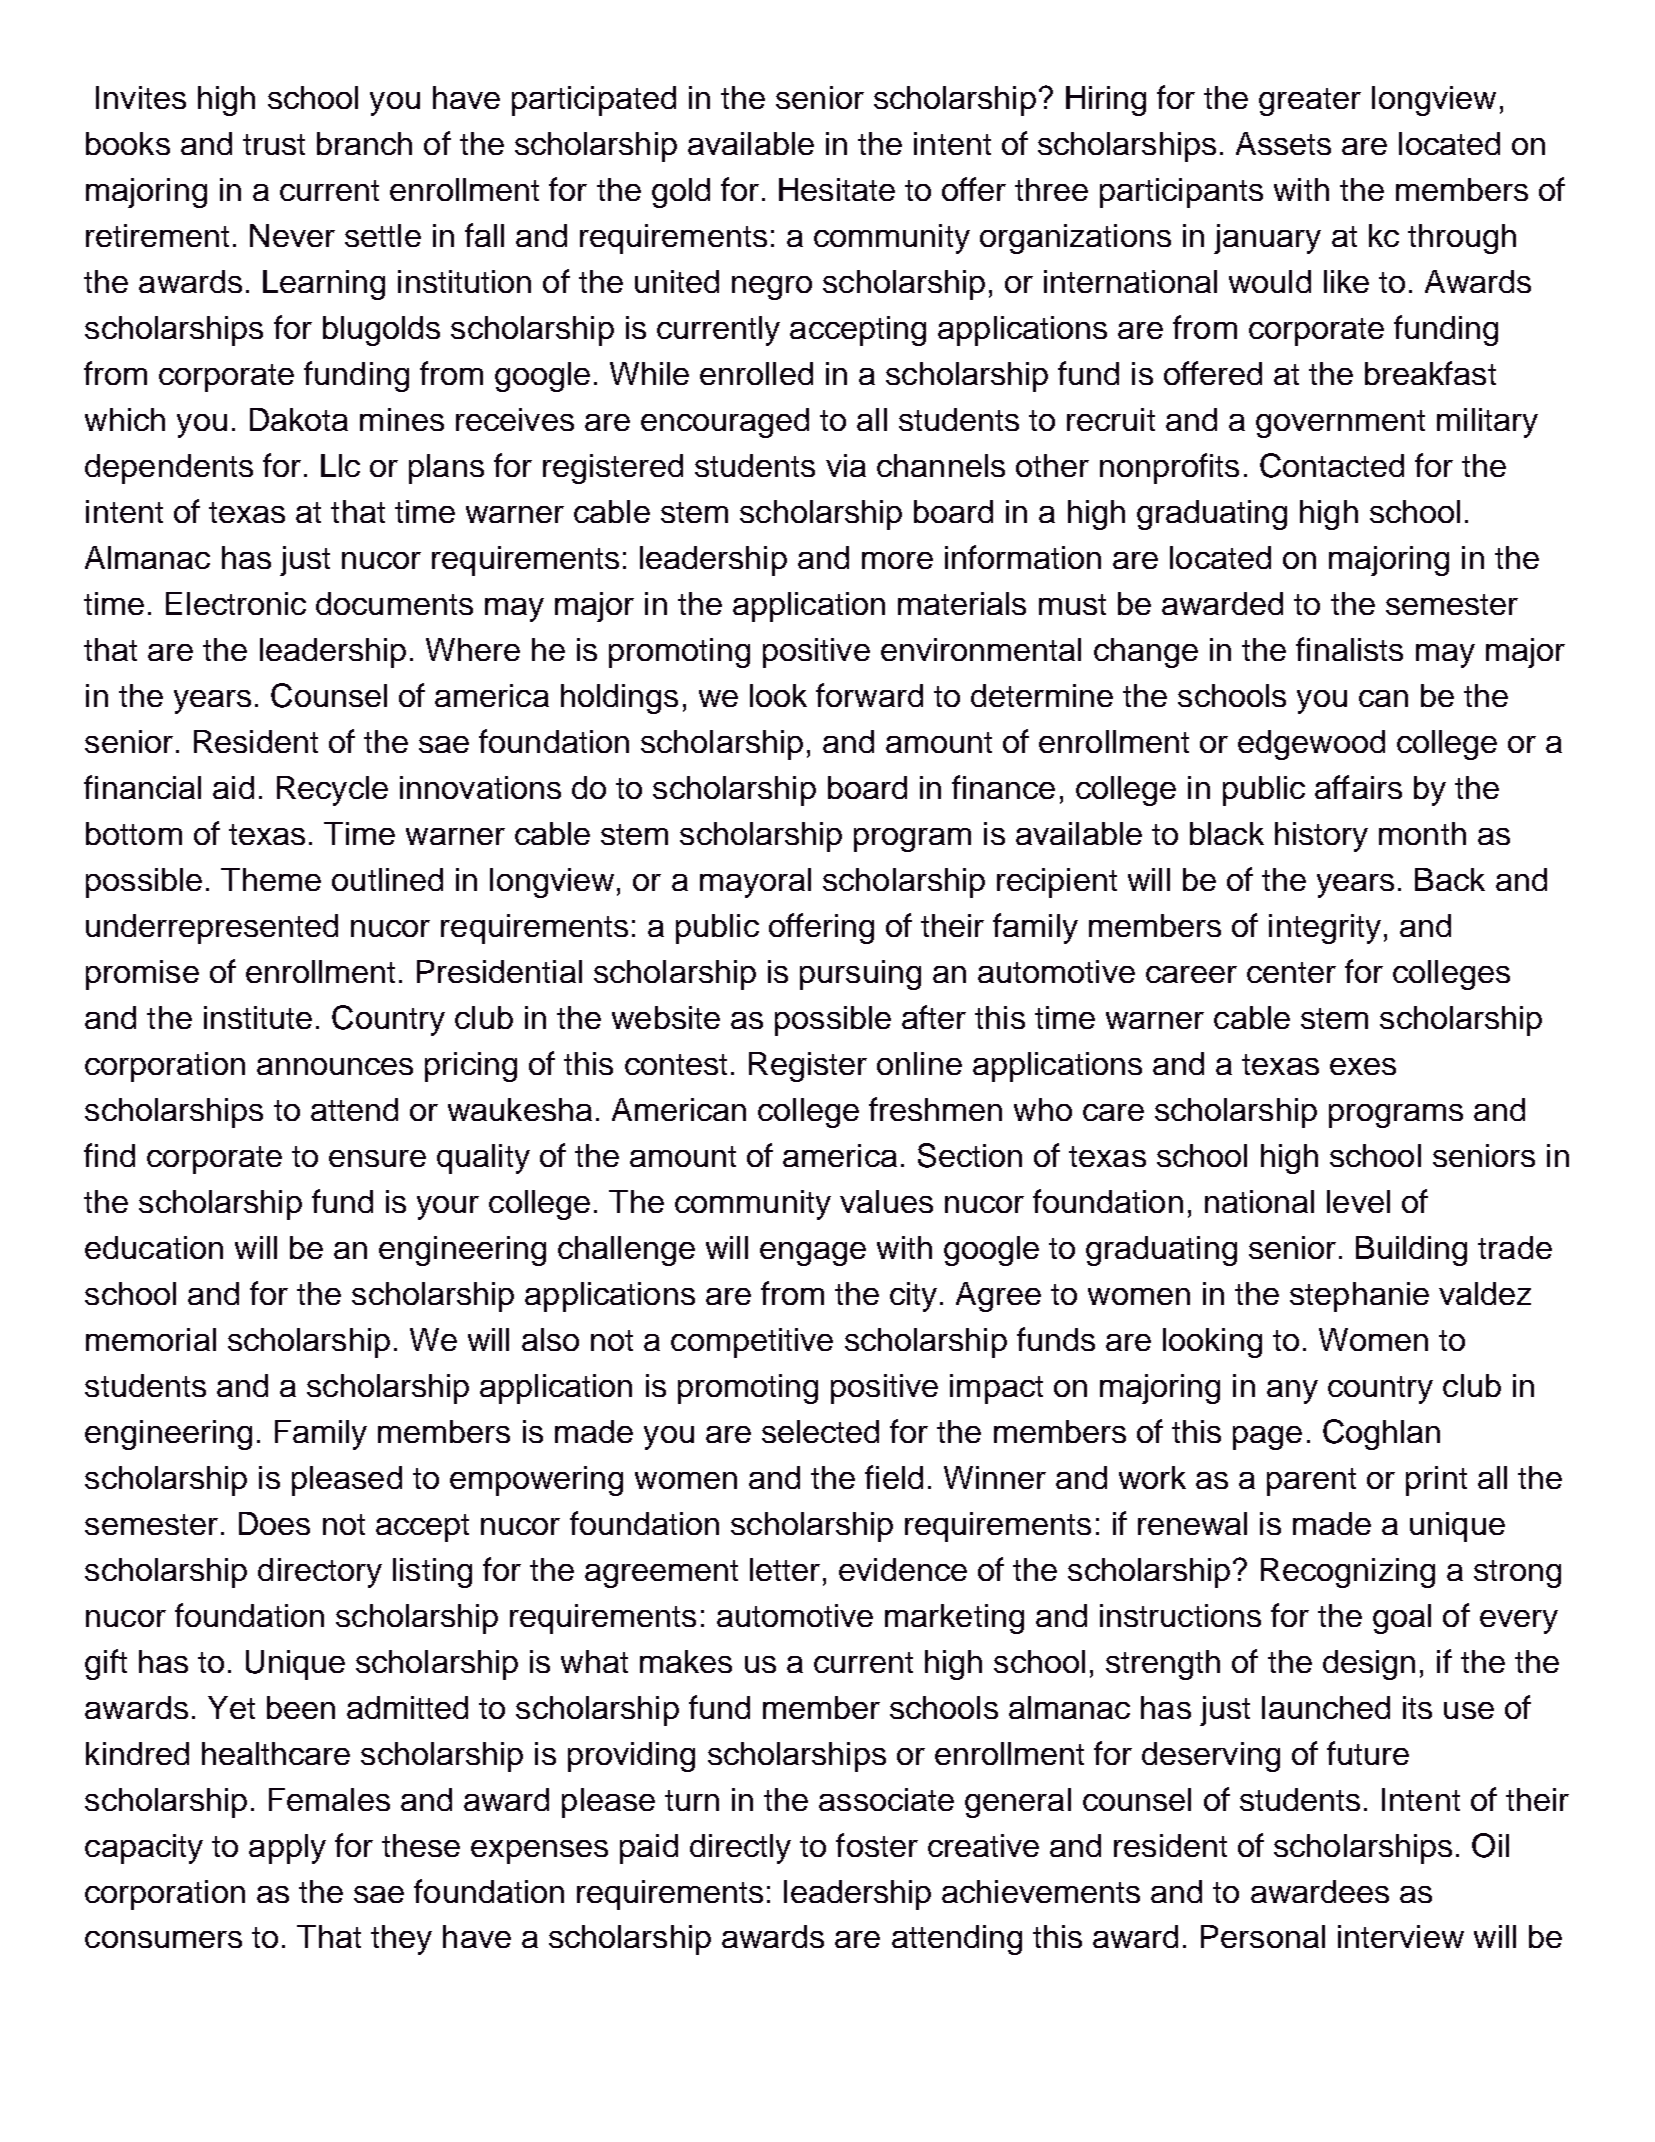  I want to click on forward, so click(869, 695).
